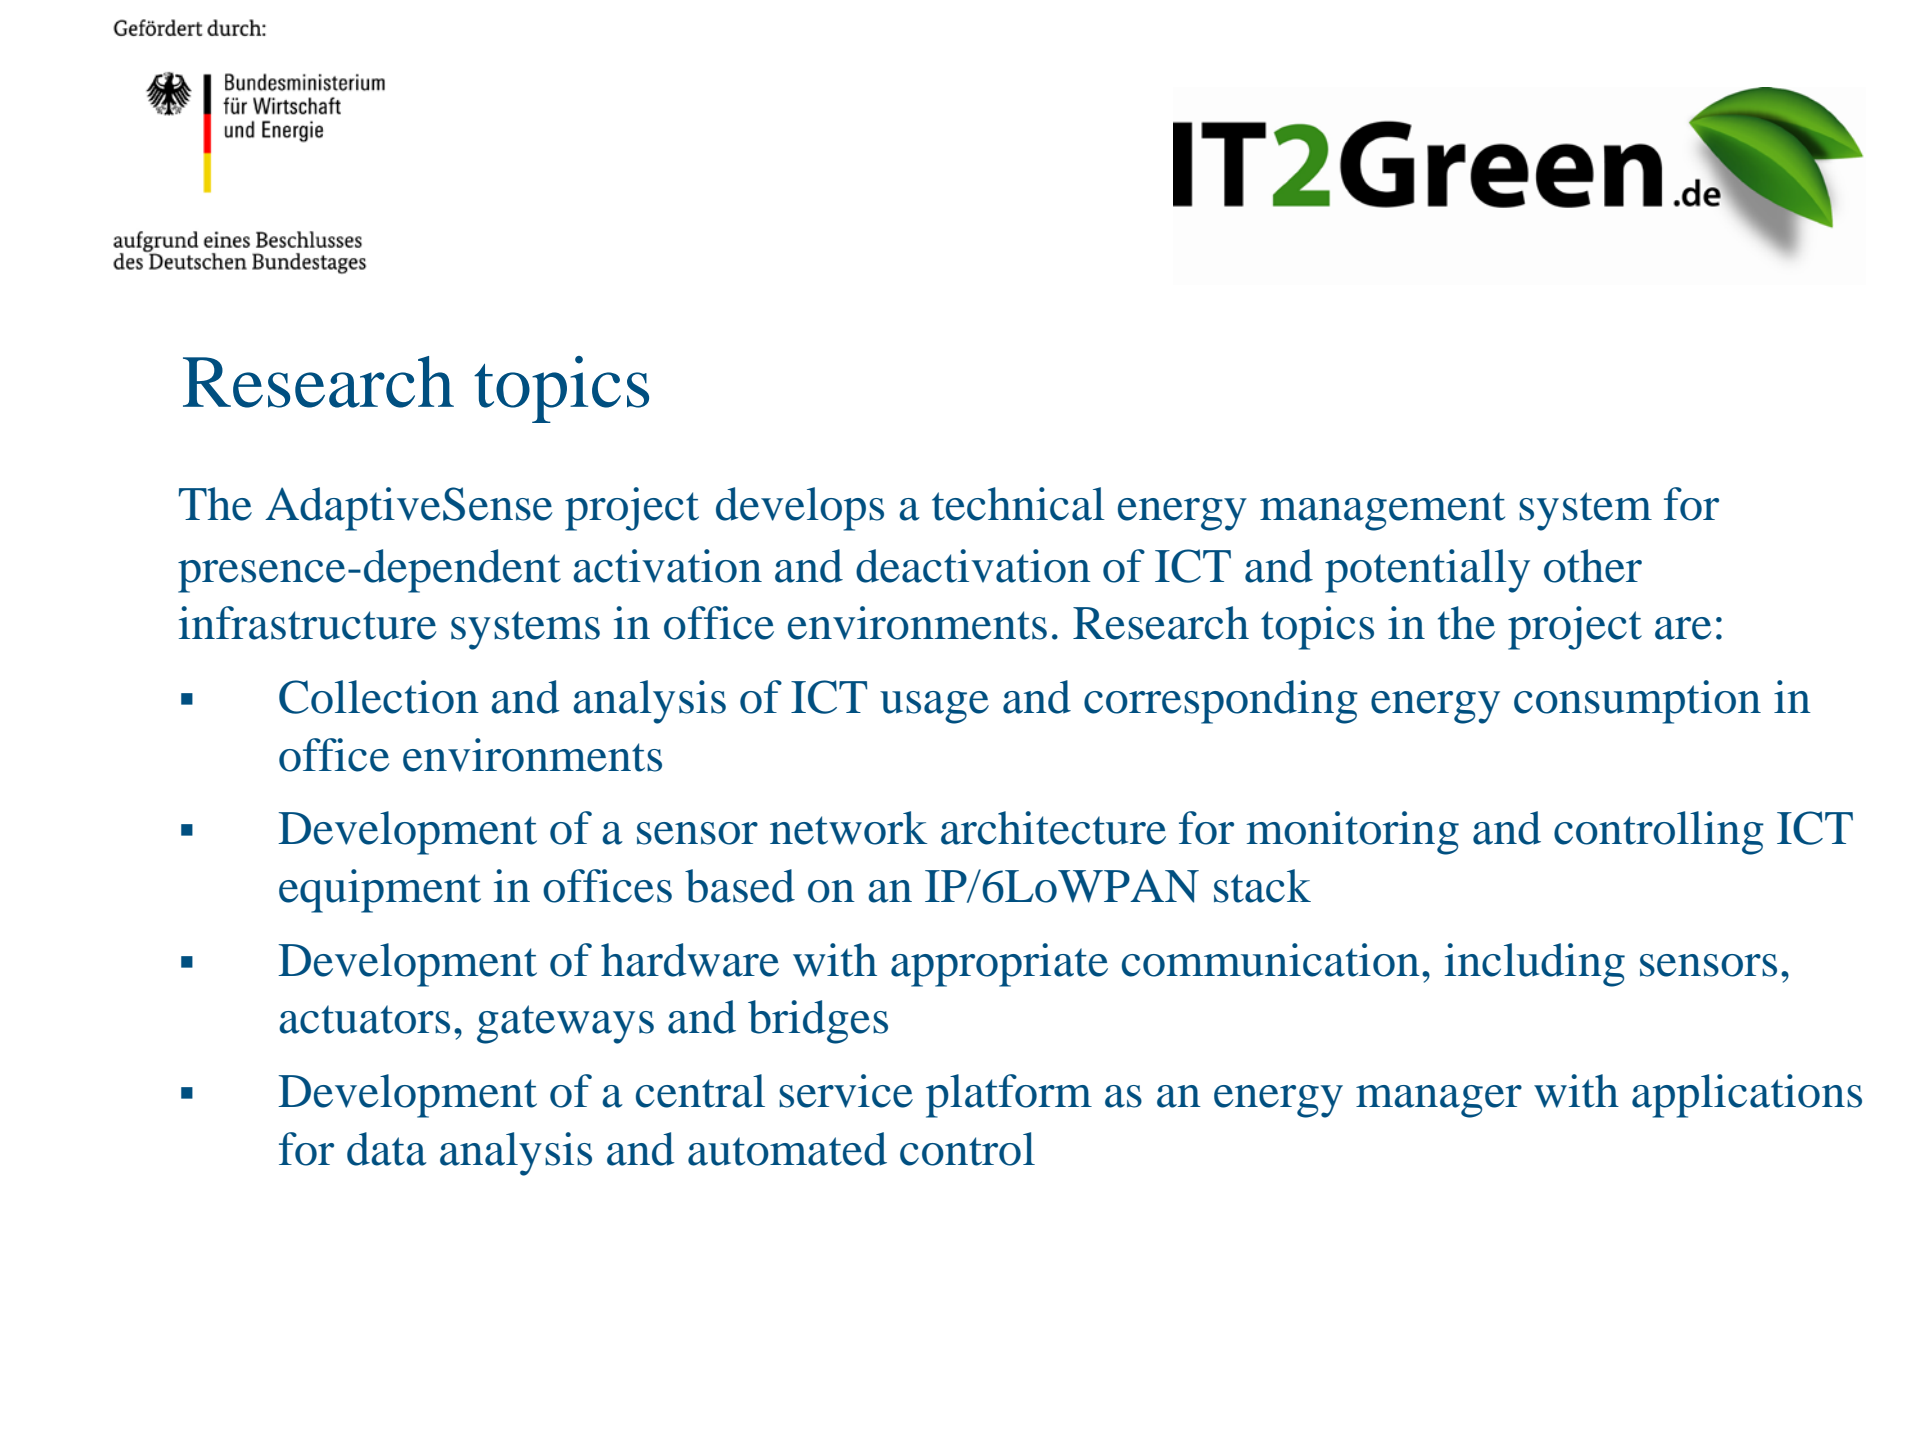 This document has width=1923, height=1442. I want to click on appropriate, so click(999, 965).
